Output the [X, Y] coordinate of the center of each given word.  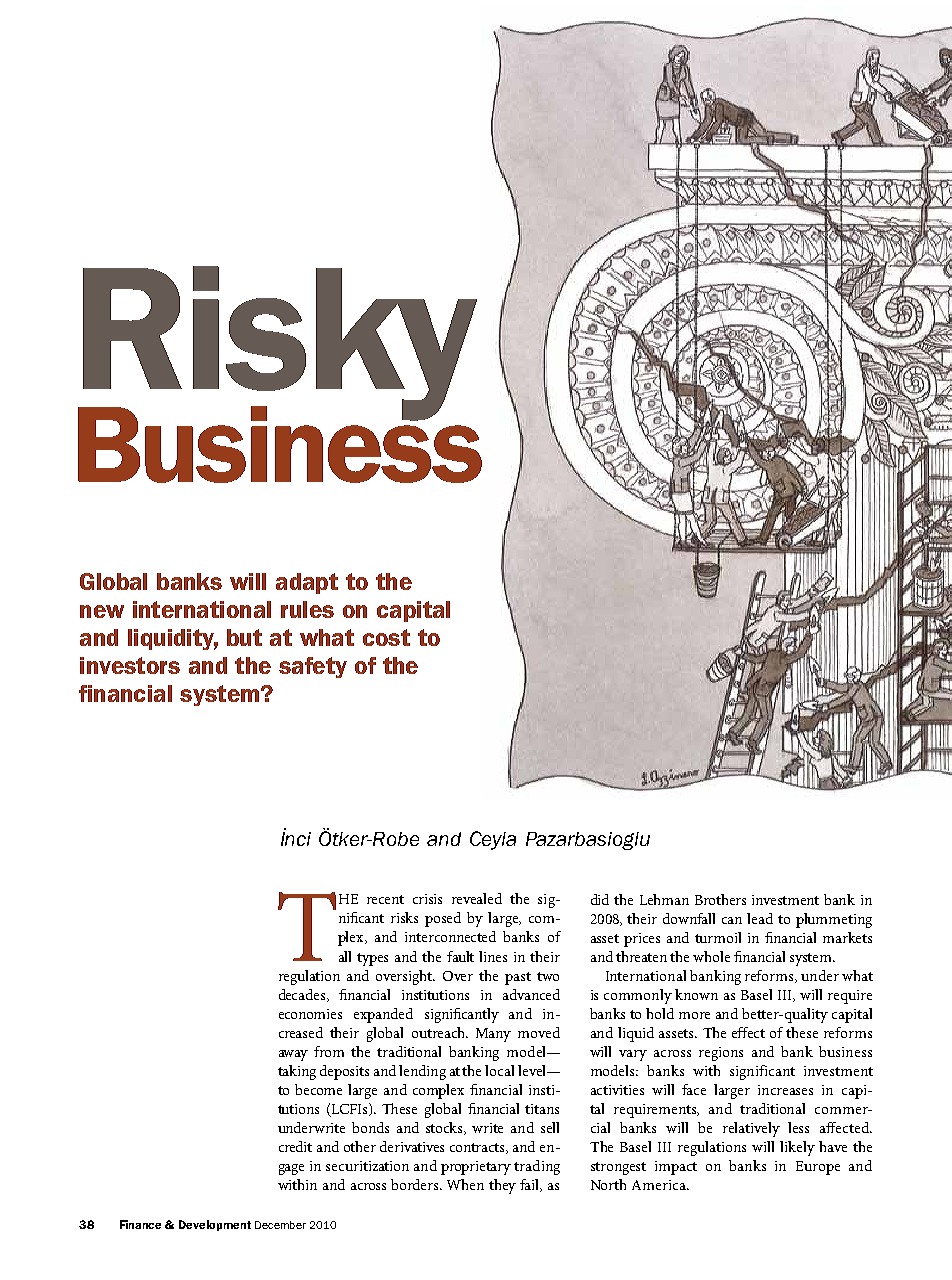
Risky [278, 344]
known [696, 994]
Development [215, 1225]
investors [130, 665]
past [518, 978]
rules [307, 609]
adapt [307, 583]
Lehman [664, 899]
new [102, 611]
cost [386, 637]
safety [313, 667]
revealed [477, 898]
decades [303, 995]
